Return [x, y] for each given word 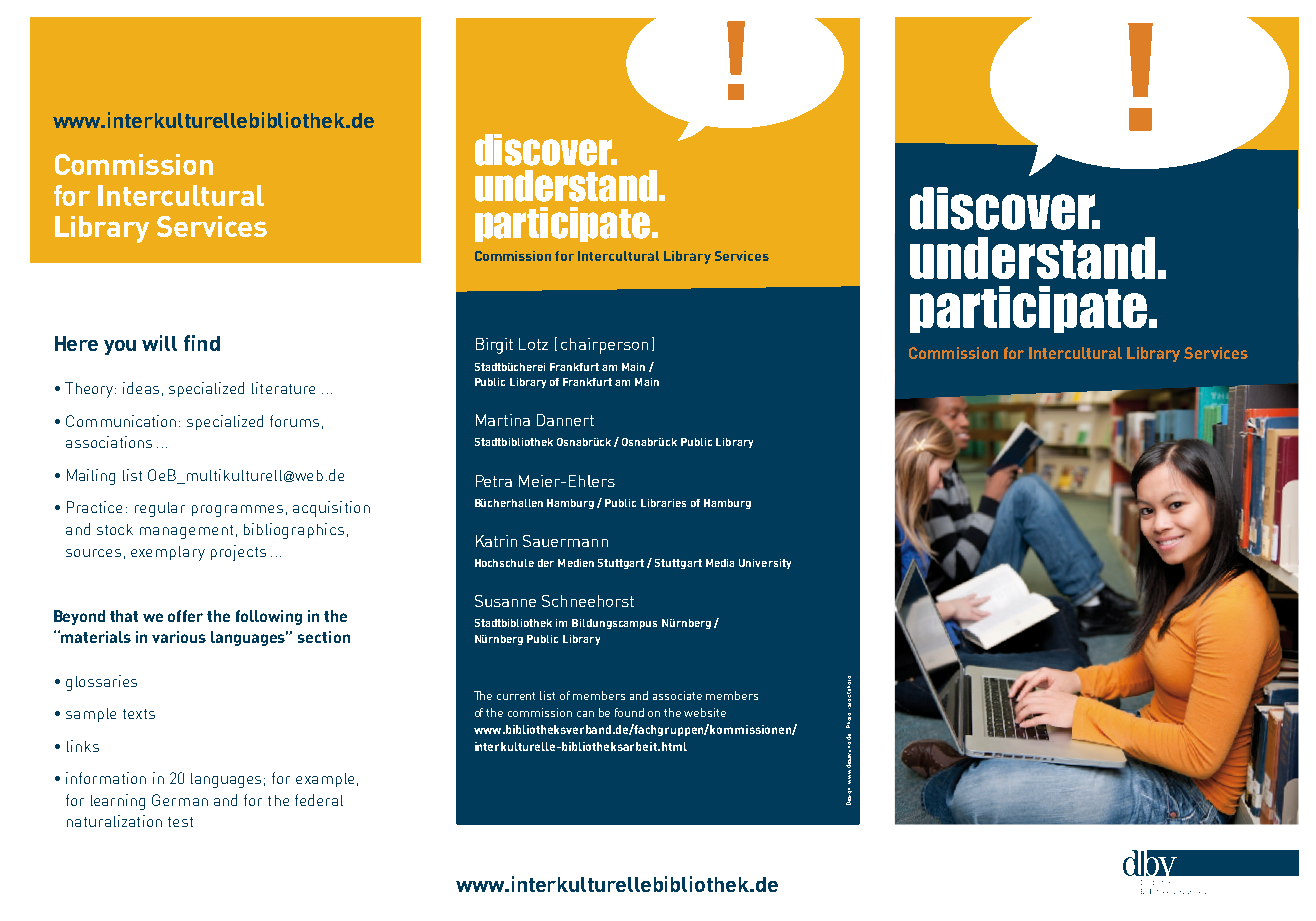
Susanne [505, 601]
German [180, 800]
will [159, 343]
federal [319, 800]
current [516, 696]
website [705, 712]
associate [677, 695]
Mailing [91, 477]
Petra [494, 481]
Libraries [663, 503]
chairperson [604, 346]
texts [139, 714]
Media [720, 563]
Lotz [533, 344]
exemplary [168, 553]
